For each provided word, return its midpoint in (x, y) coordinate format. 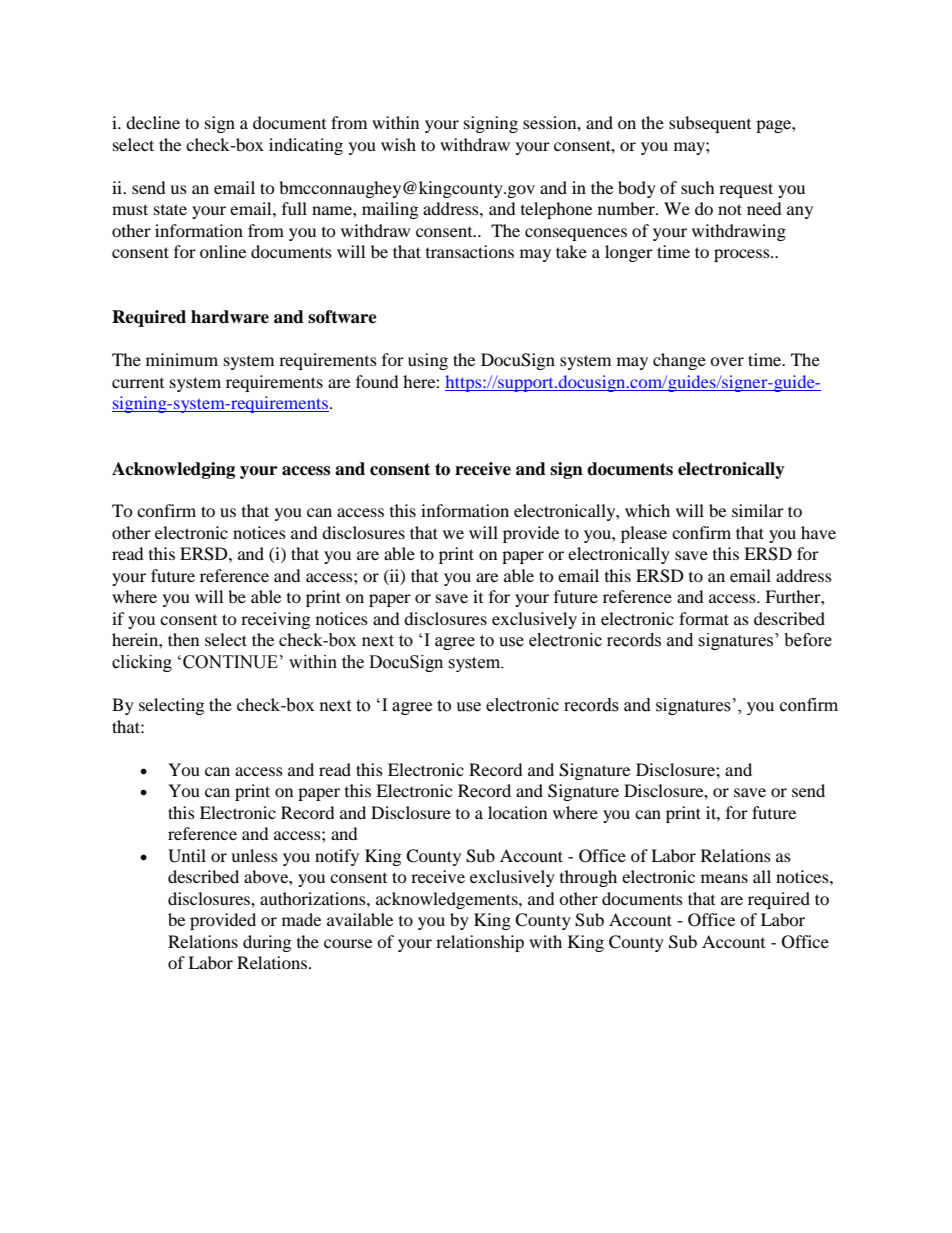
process (743, 255)
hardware (230, 317)
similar (758, 510)
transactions (470, 251)
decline (153, 122)
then (183, 639)
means (724, 878)
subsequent (710, 124)
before (808, 640)
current (138, 383)
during (267, 943)
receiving (275, 620)
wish (398, 144)
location (517, 812)
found (377, 381)
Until (187, 856)
